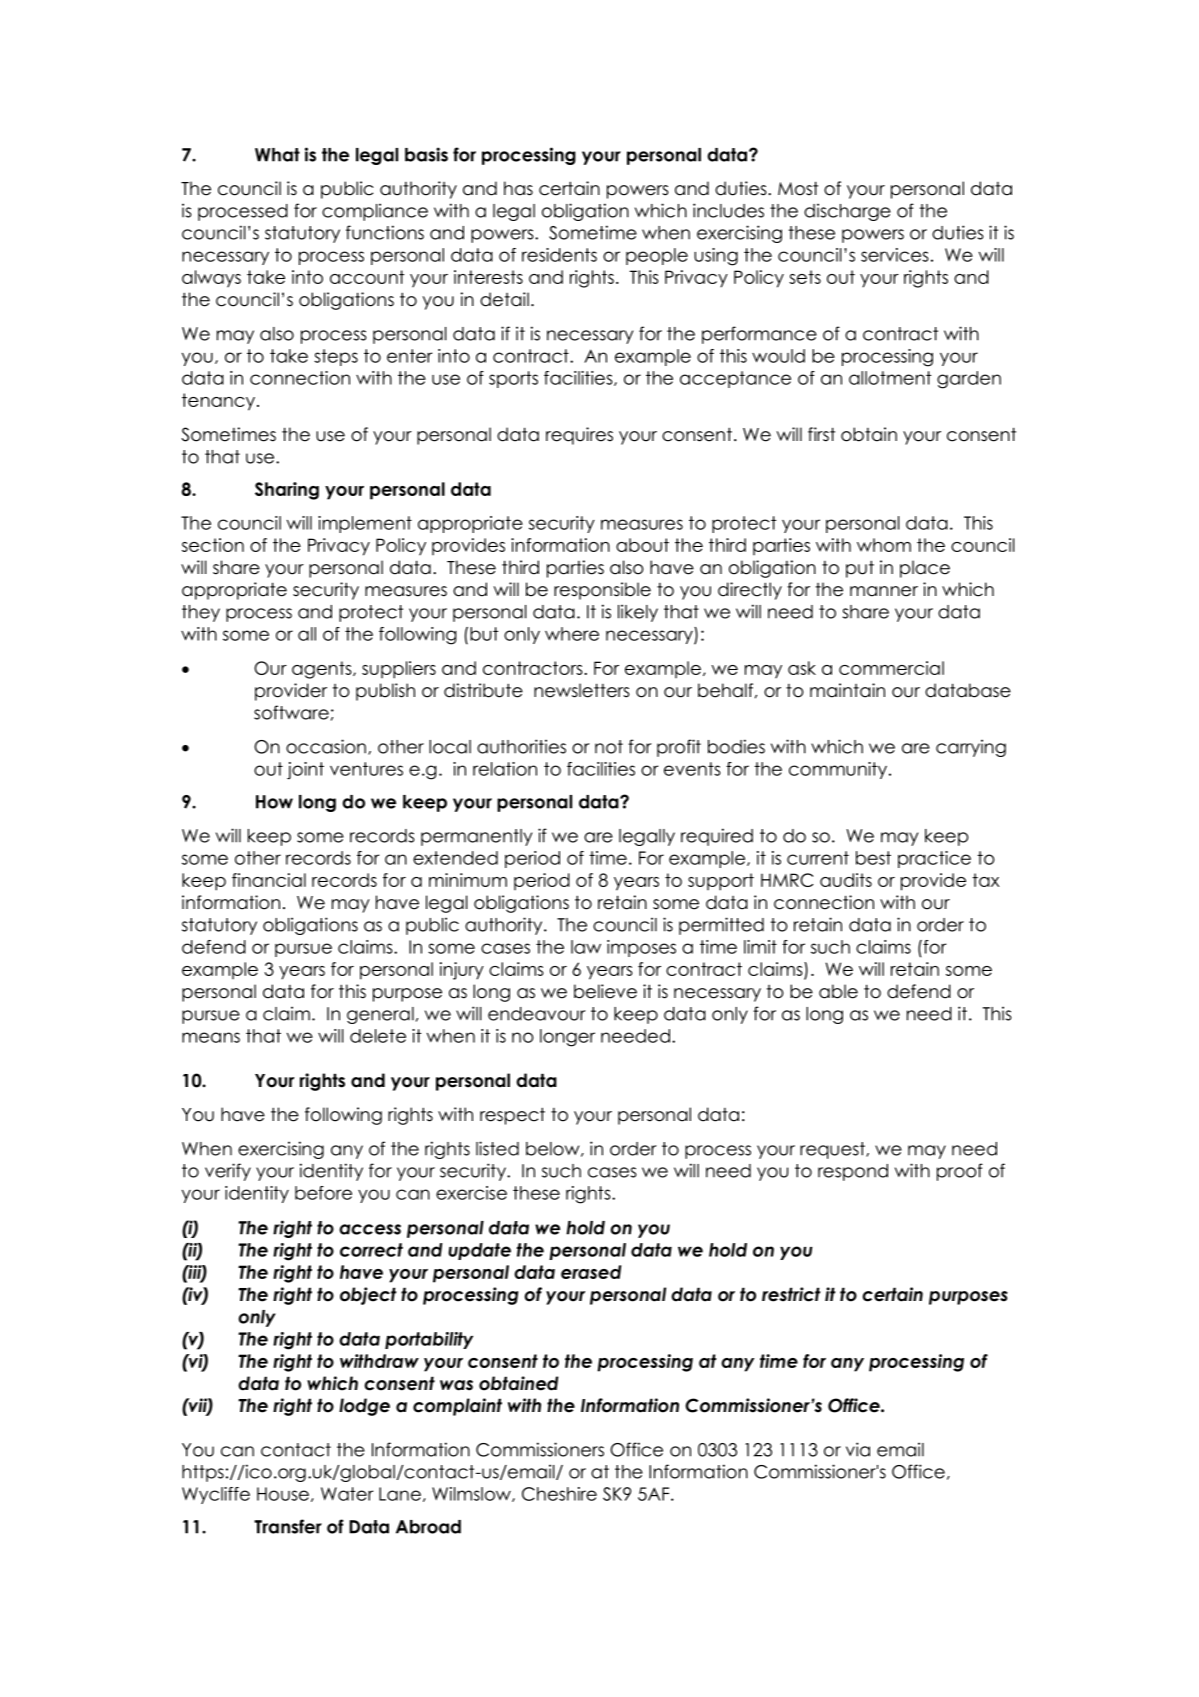  Describe the element at coordinates (838, 991) in the image. I see `able` at that location.
